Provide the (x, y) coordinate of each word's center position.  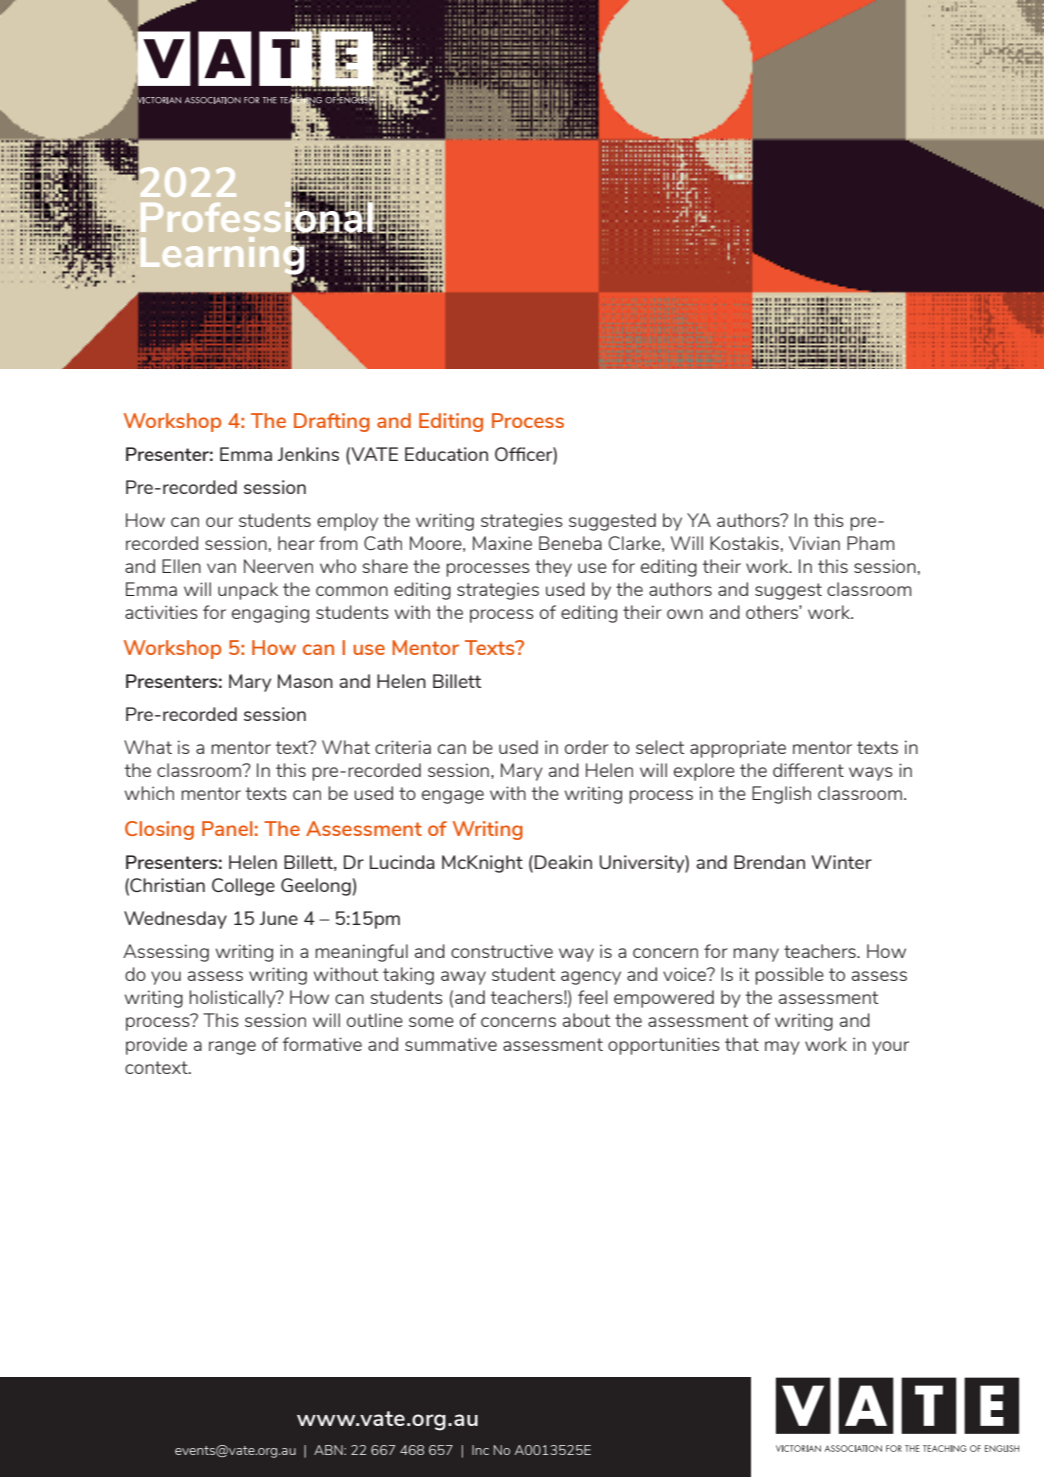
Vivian (814, 543)
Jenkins (308, 454)
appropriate (738, 749)
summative (451, 1044)
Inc (480, 1450)
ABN (329, 1450)
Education (446, 454)
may (782, 1048)
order (587, 747)
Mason (305, 681)
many (756, 955)
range (232, 1048)
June (279, 918)
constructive (502, 951)
